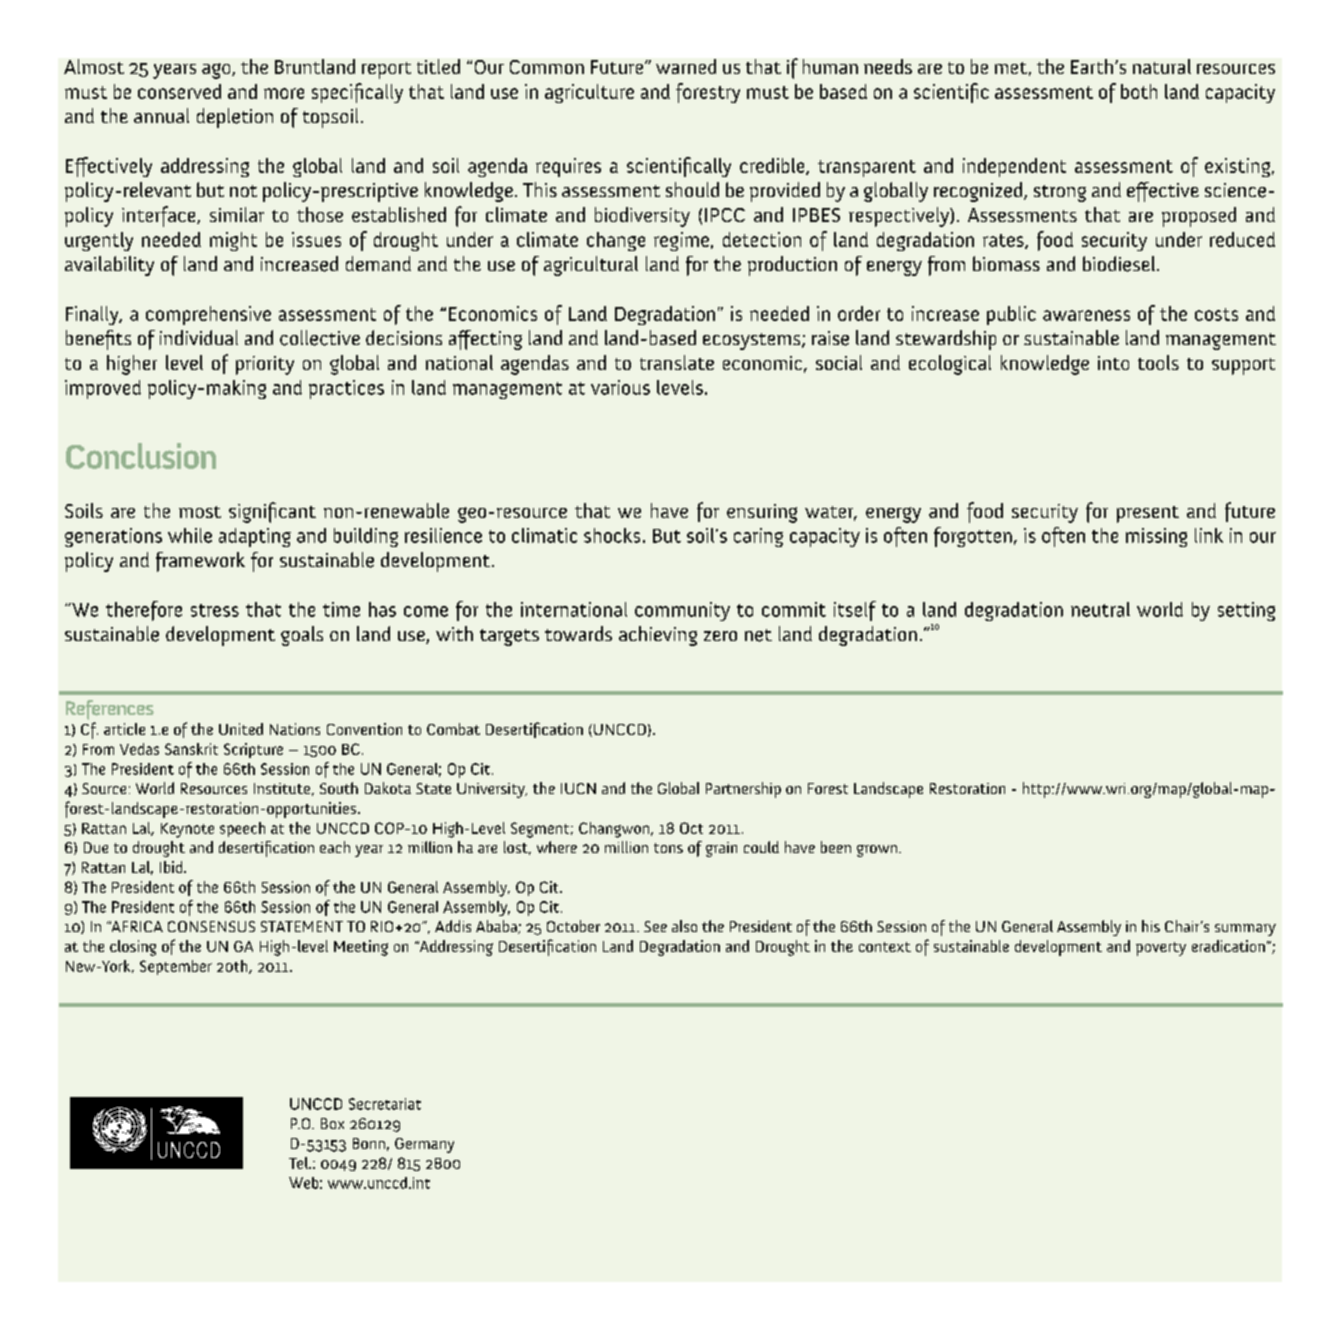 Image resolution: width=1340 pixels, height=1340 pixels. What do you see at coordinates (1148, 514) in the document?
I see `present` at bounding box center [1148, 514].
